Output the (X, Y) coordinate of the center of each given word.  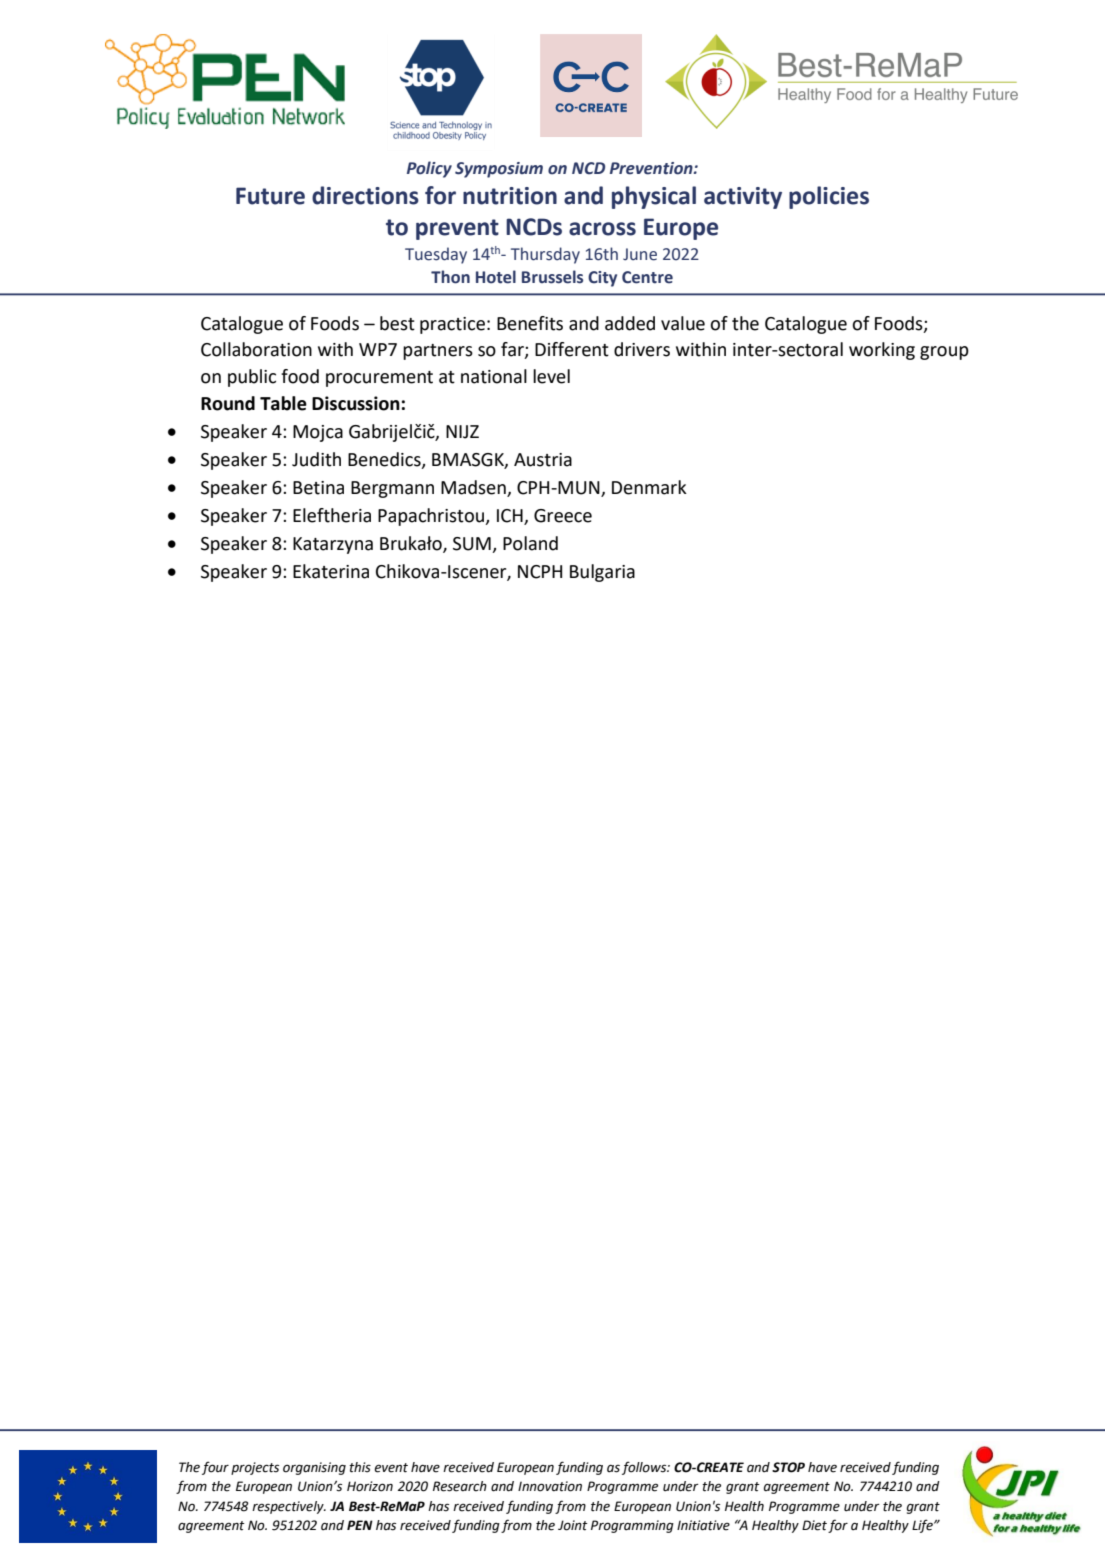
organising (314, 1468)
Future (270, 196)
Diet (814, 1525)
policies (829, 197)
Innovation (550, 1486)
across (602, 229)
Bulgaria (602, 573)
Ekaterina (331, 571)
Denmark (649, 487)
